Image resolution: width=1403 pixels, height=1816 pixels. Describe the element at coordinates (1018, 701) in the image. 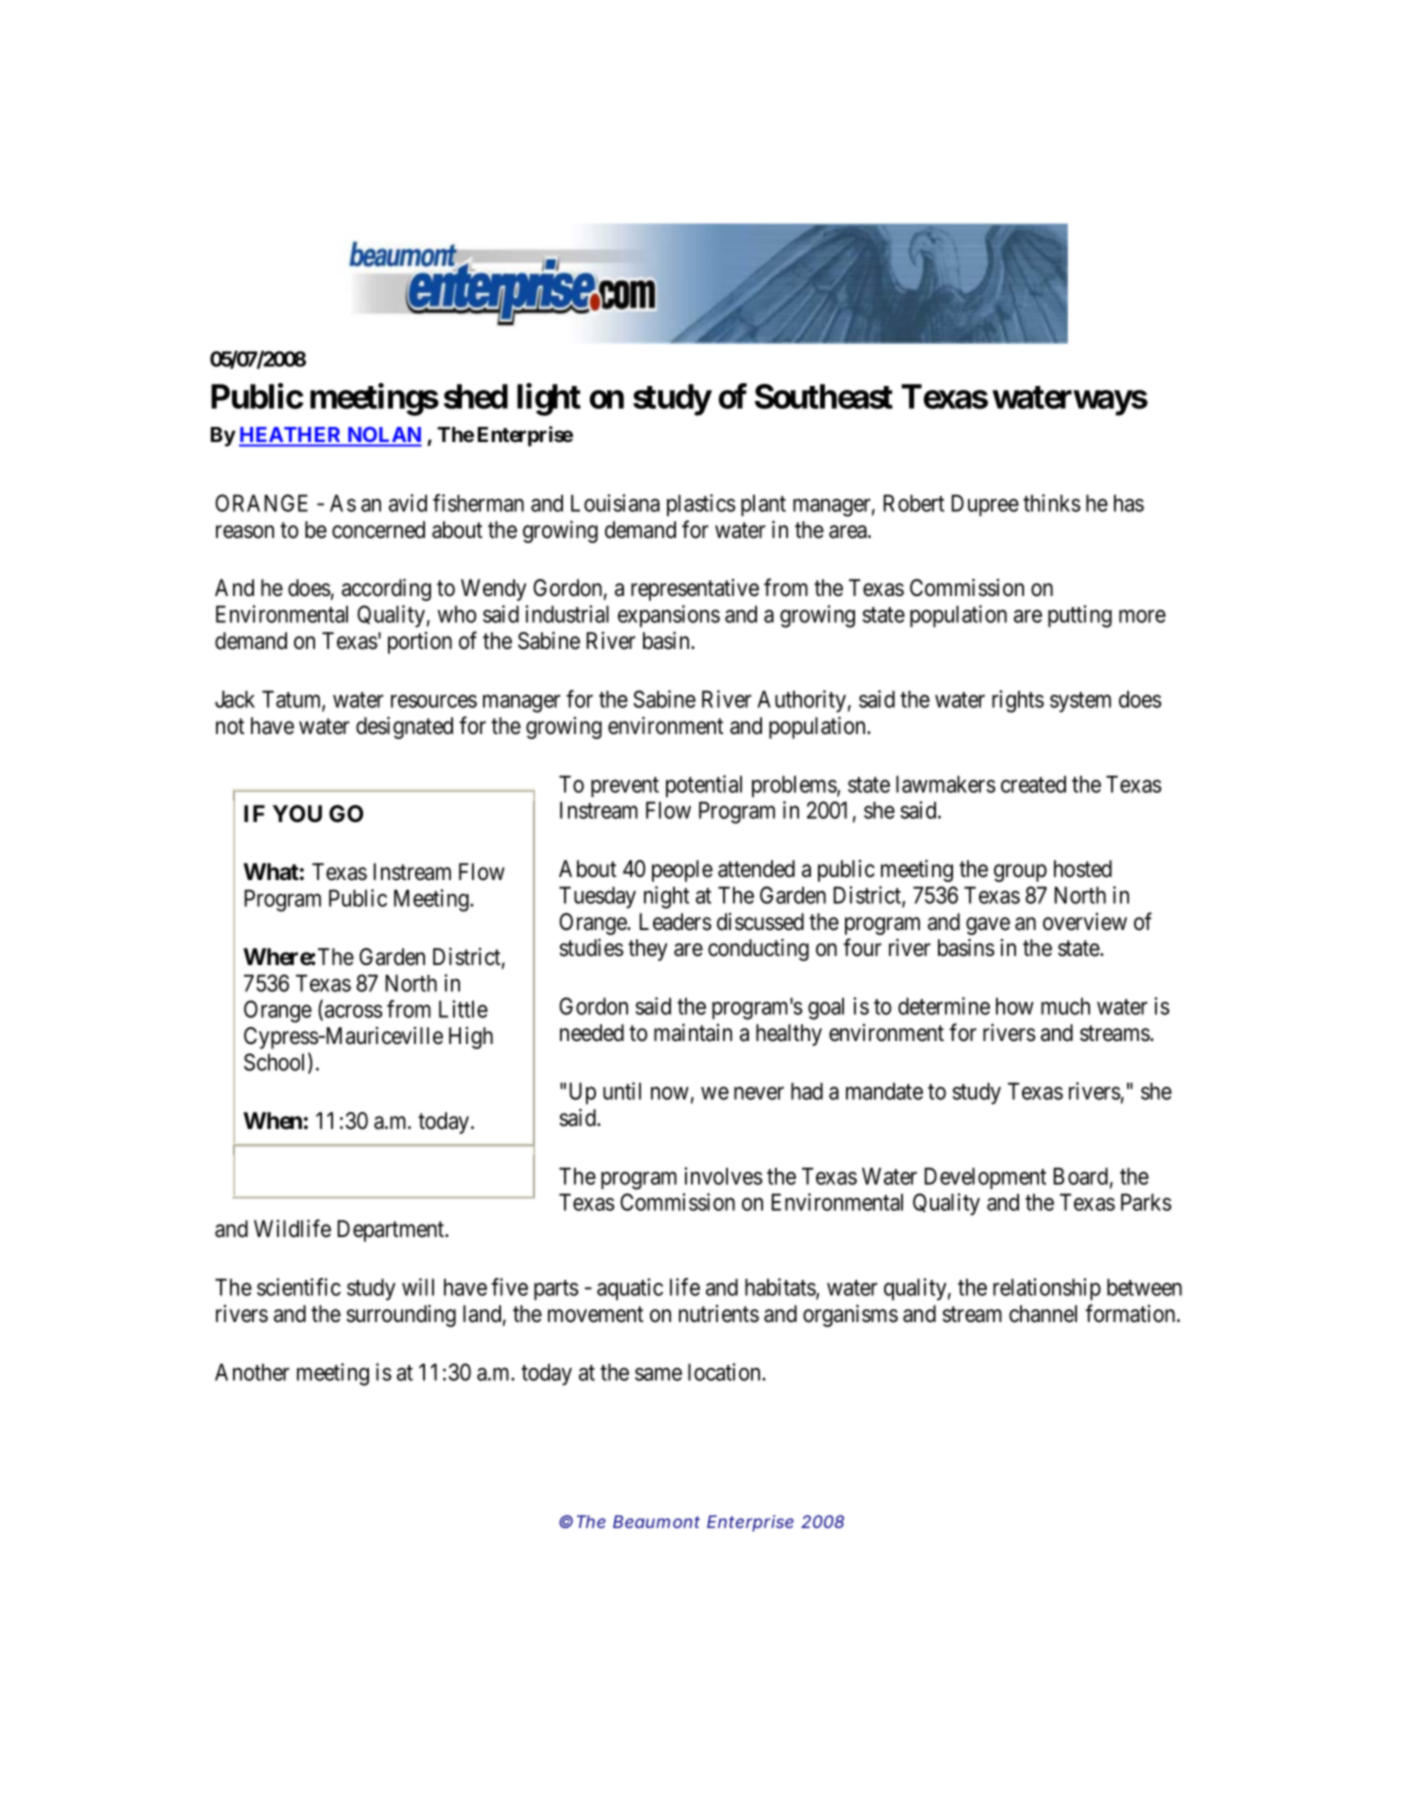

I see `rights` at that location.
